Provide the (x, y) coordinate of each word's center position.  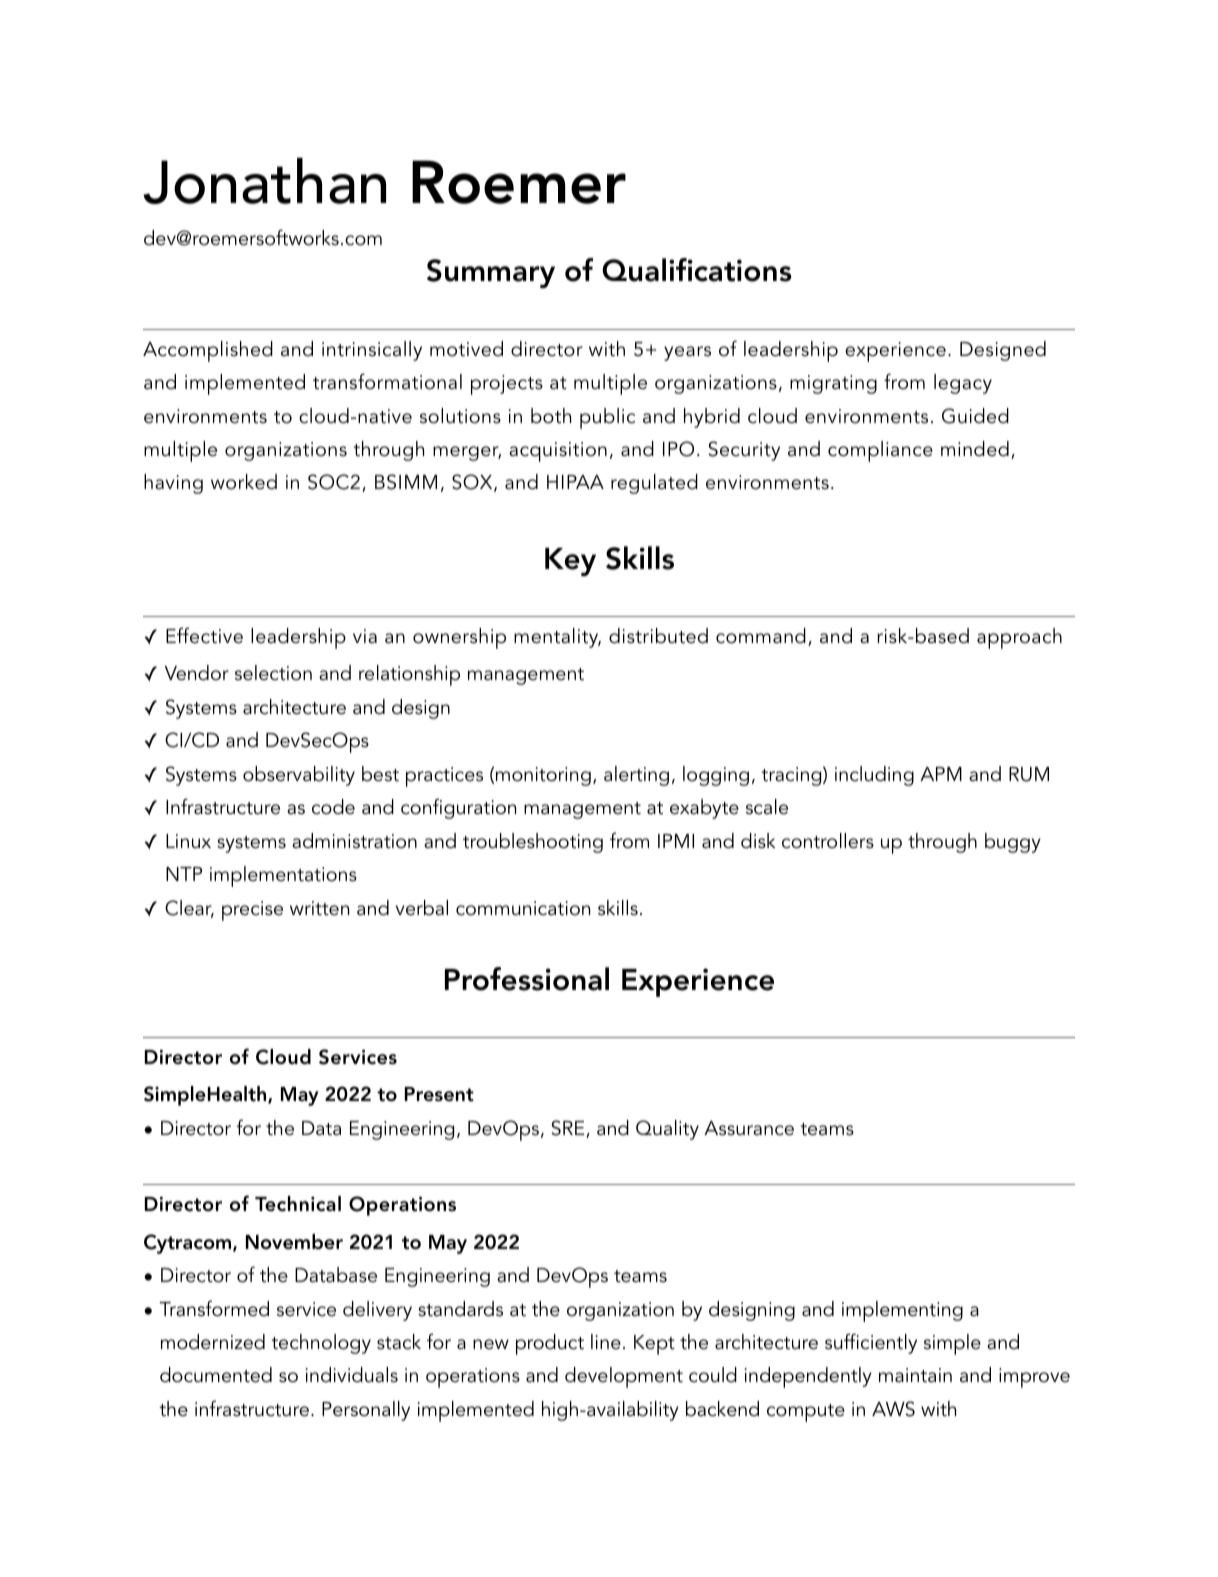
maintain (915, 1375)
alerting (636, 776)
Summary (491, 273)
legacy (963, 384)
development (624, 1377)
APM (941, 774)
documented (216, 1375)
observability (299, 776)
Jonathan (264, 181)
